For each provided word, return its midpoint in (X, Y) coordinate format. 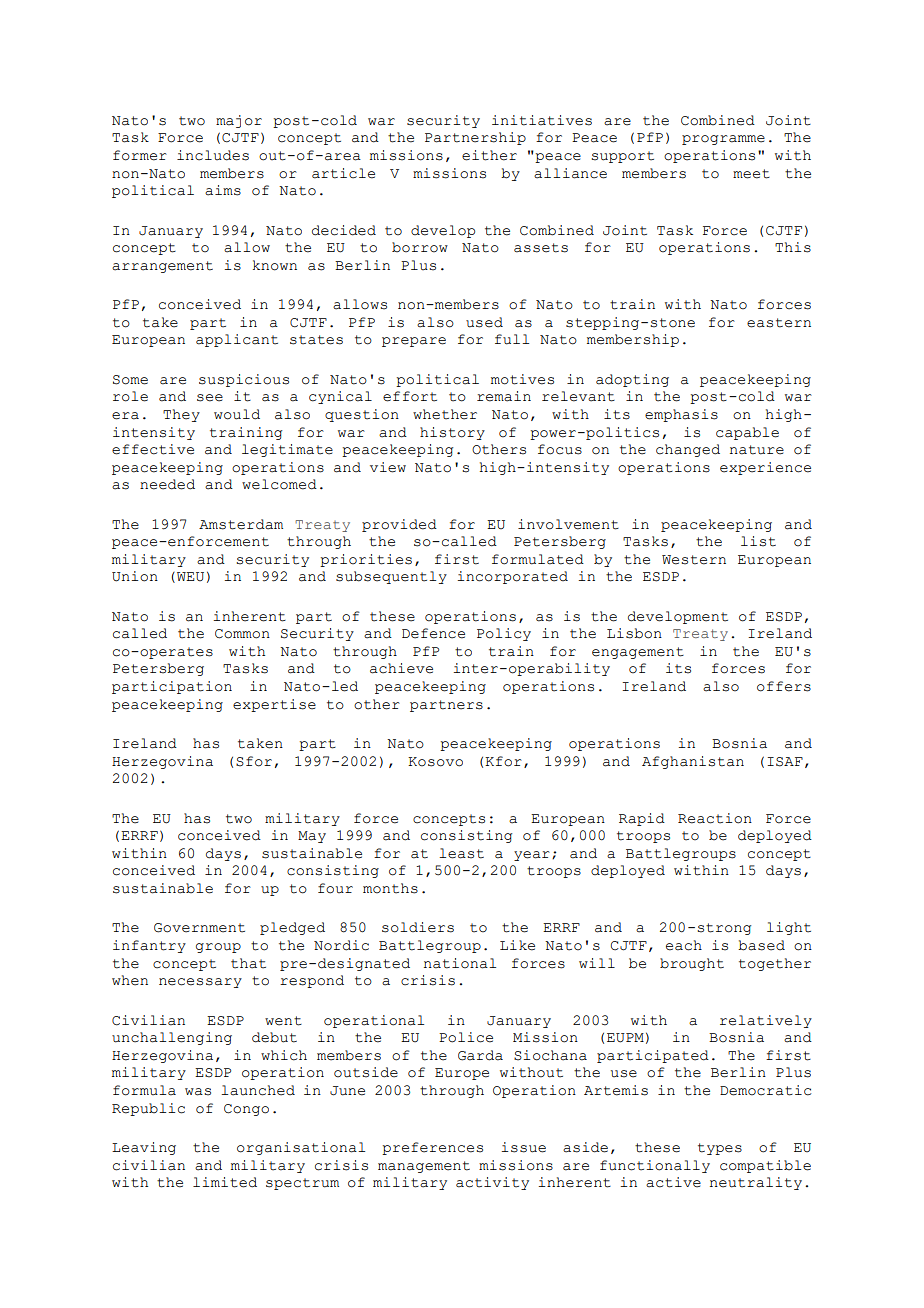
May (312, 837)
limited (225, 1182)
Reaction (715, 818)
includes (213, 155)
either (489, 155)
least (461, 853)
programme (723, 140)
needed (167, 484)
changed (688, 450)
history (452, 433)
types (720, 1149)
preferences (432, 1148)
